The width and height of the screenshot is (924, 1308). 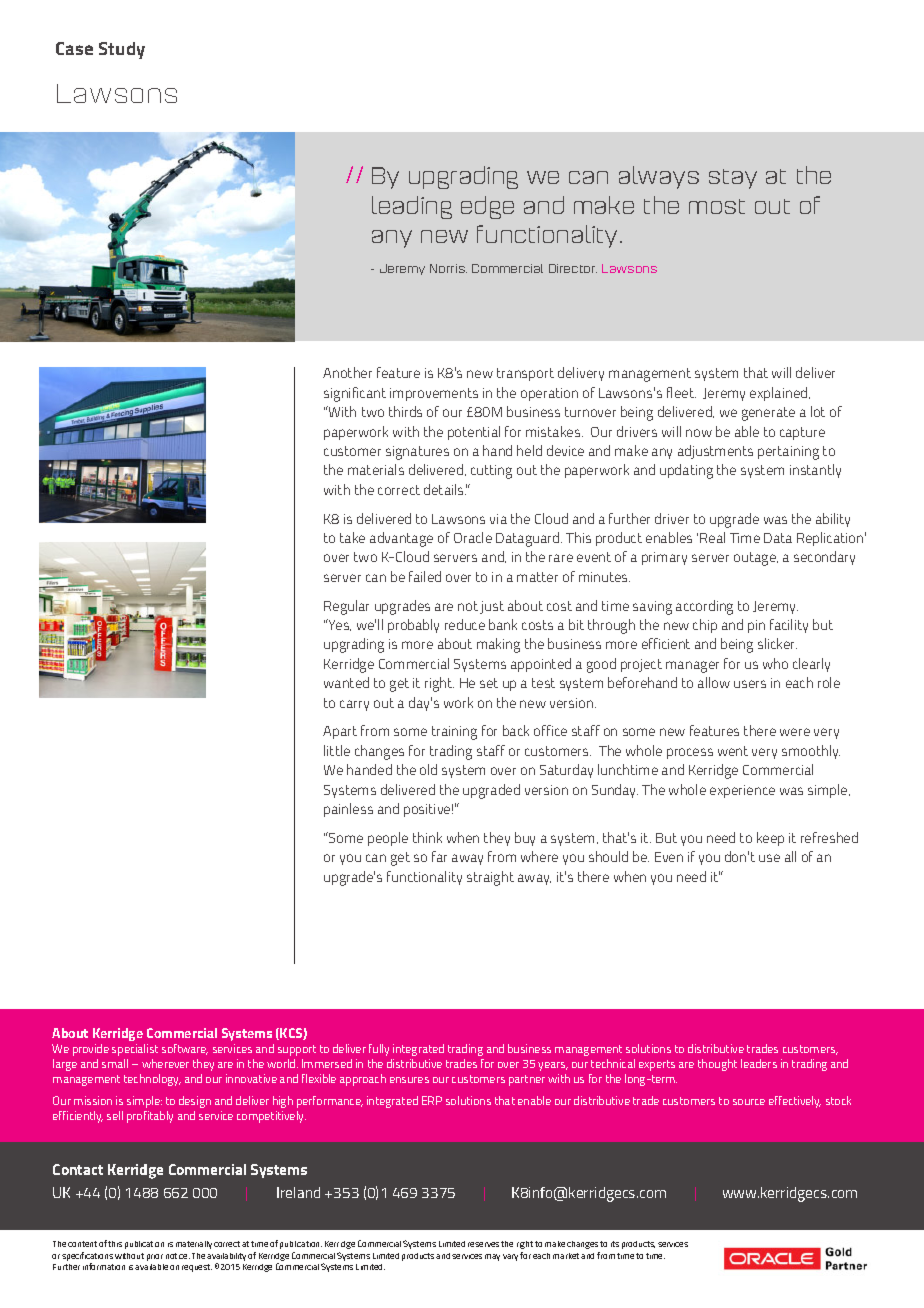 I want to click on its, so click(x=615, y=1244).
